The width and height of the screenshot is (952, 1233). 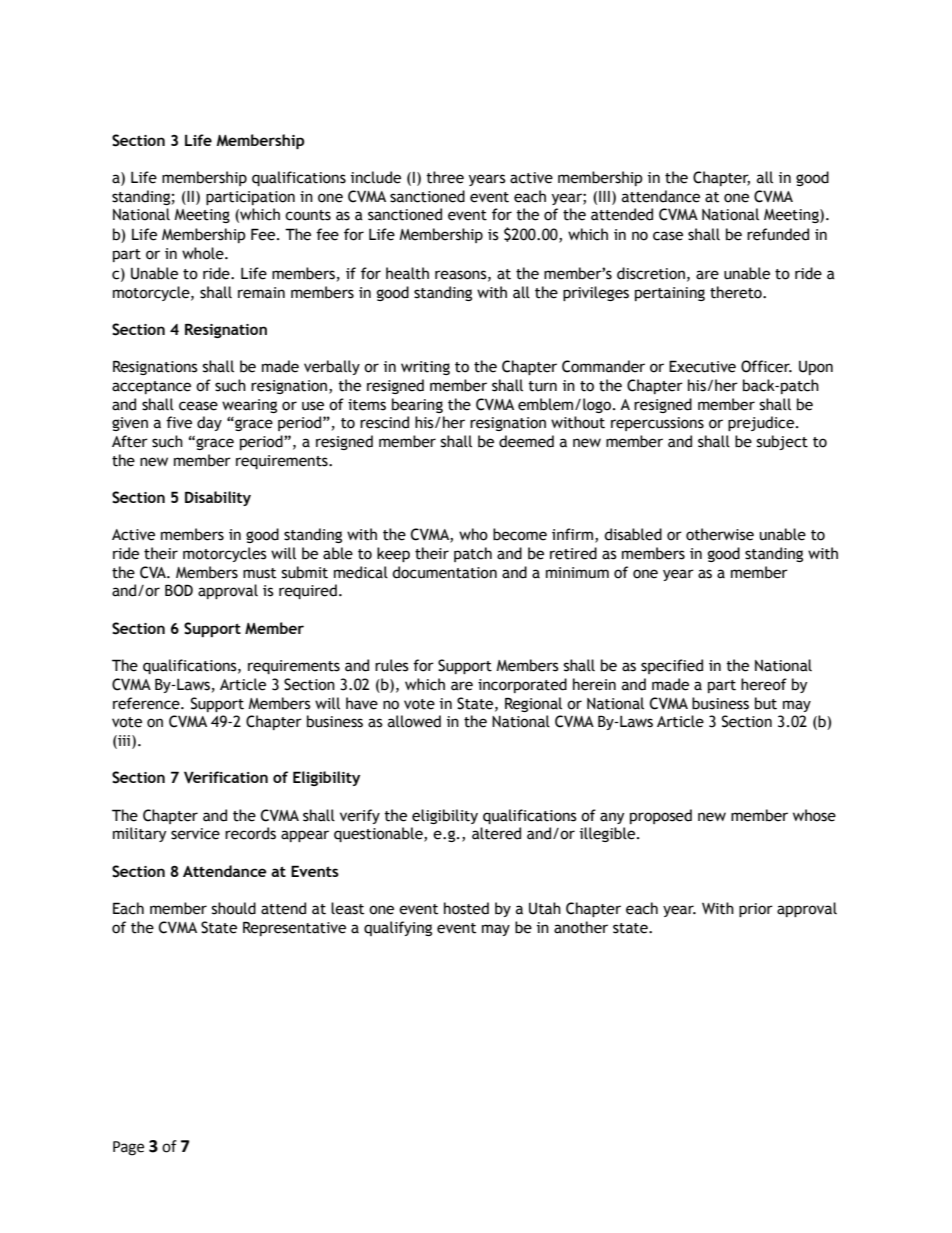 What do you see at coordinates (756, 910) in the screenshot?
I see `prior` at bounding box center [756, 910].
